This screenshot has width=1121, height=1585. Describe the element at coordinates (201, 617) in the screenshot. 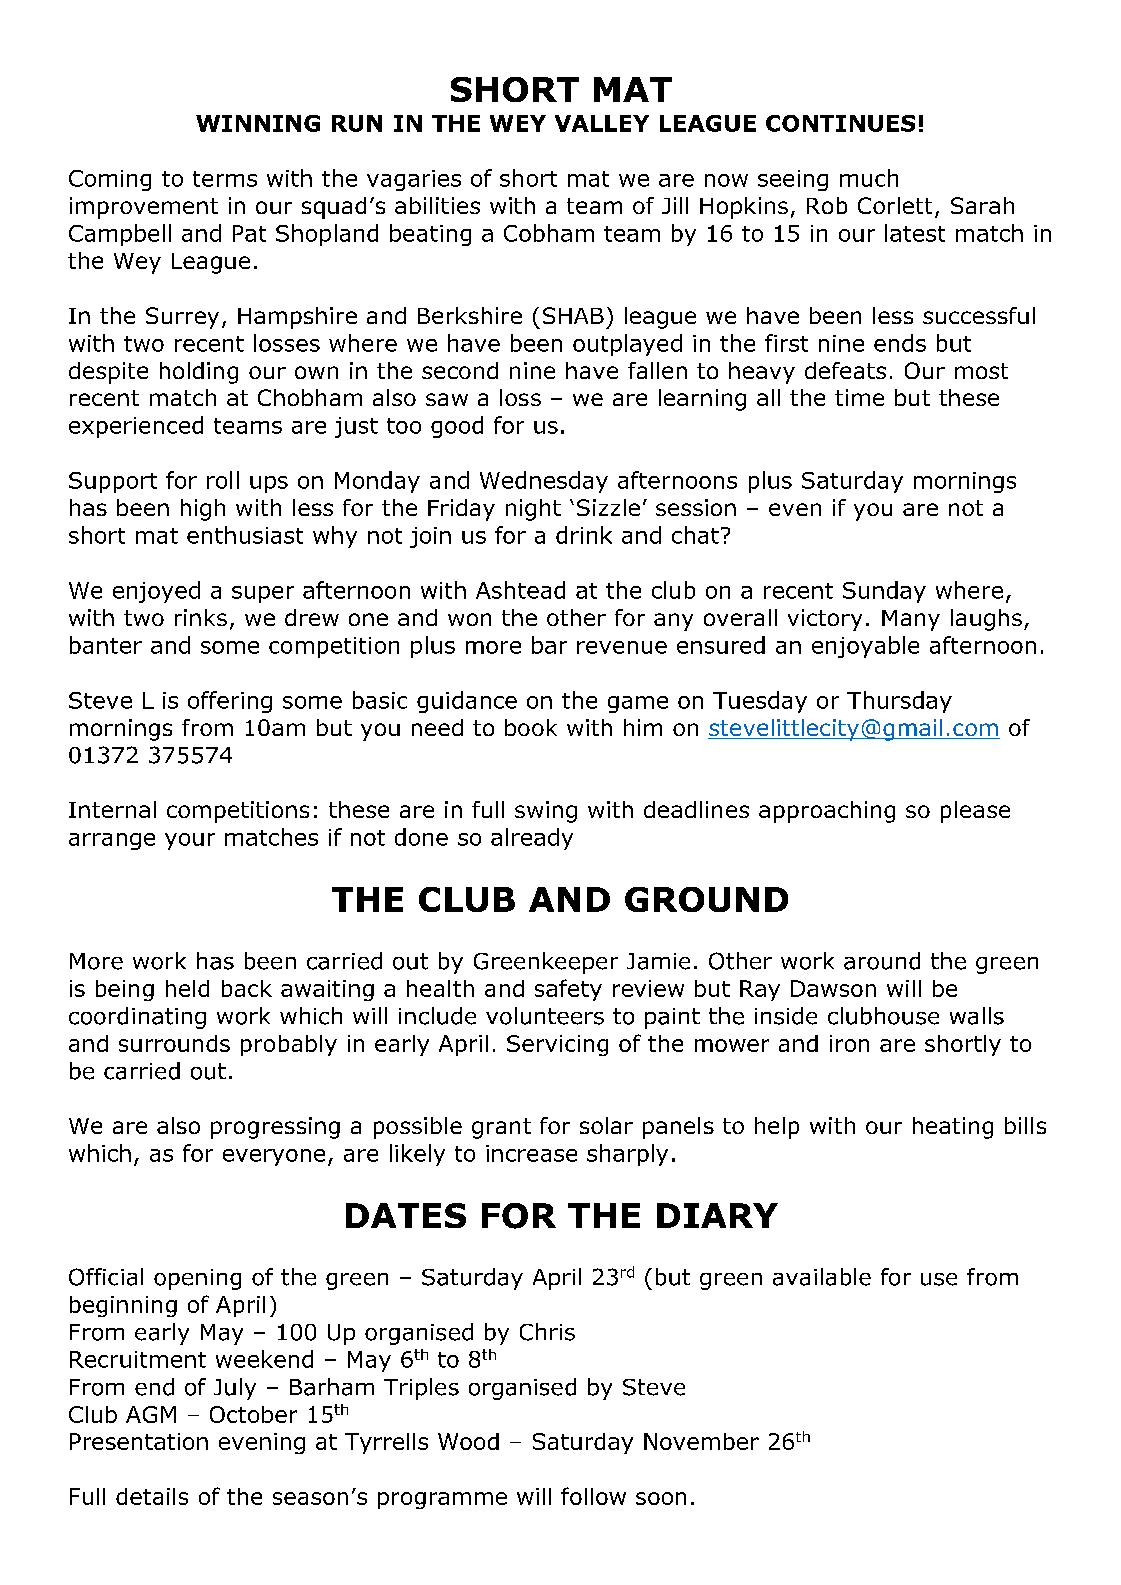

I see `rinks` at that location.
